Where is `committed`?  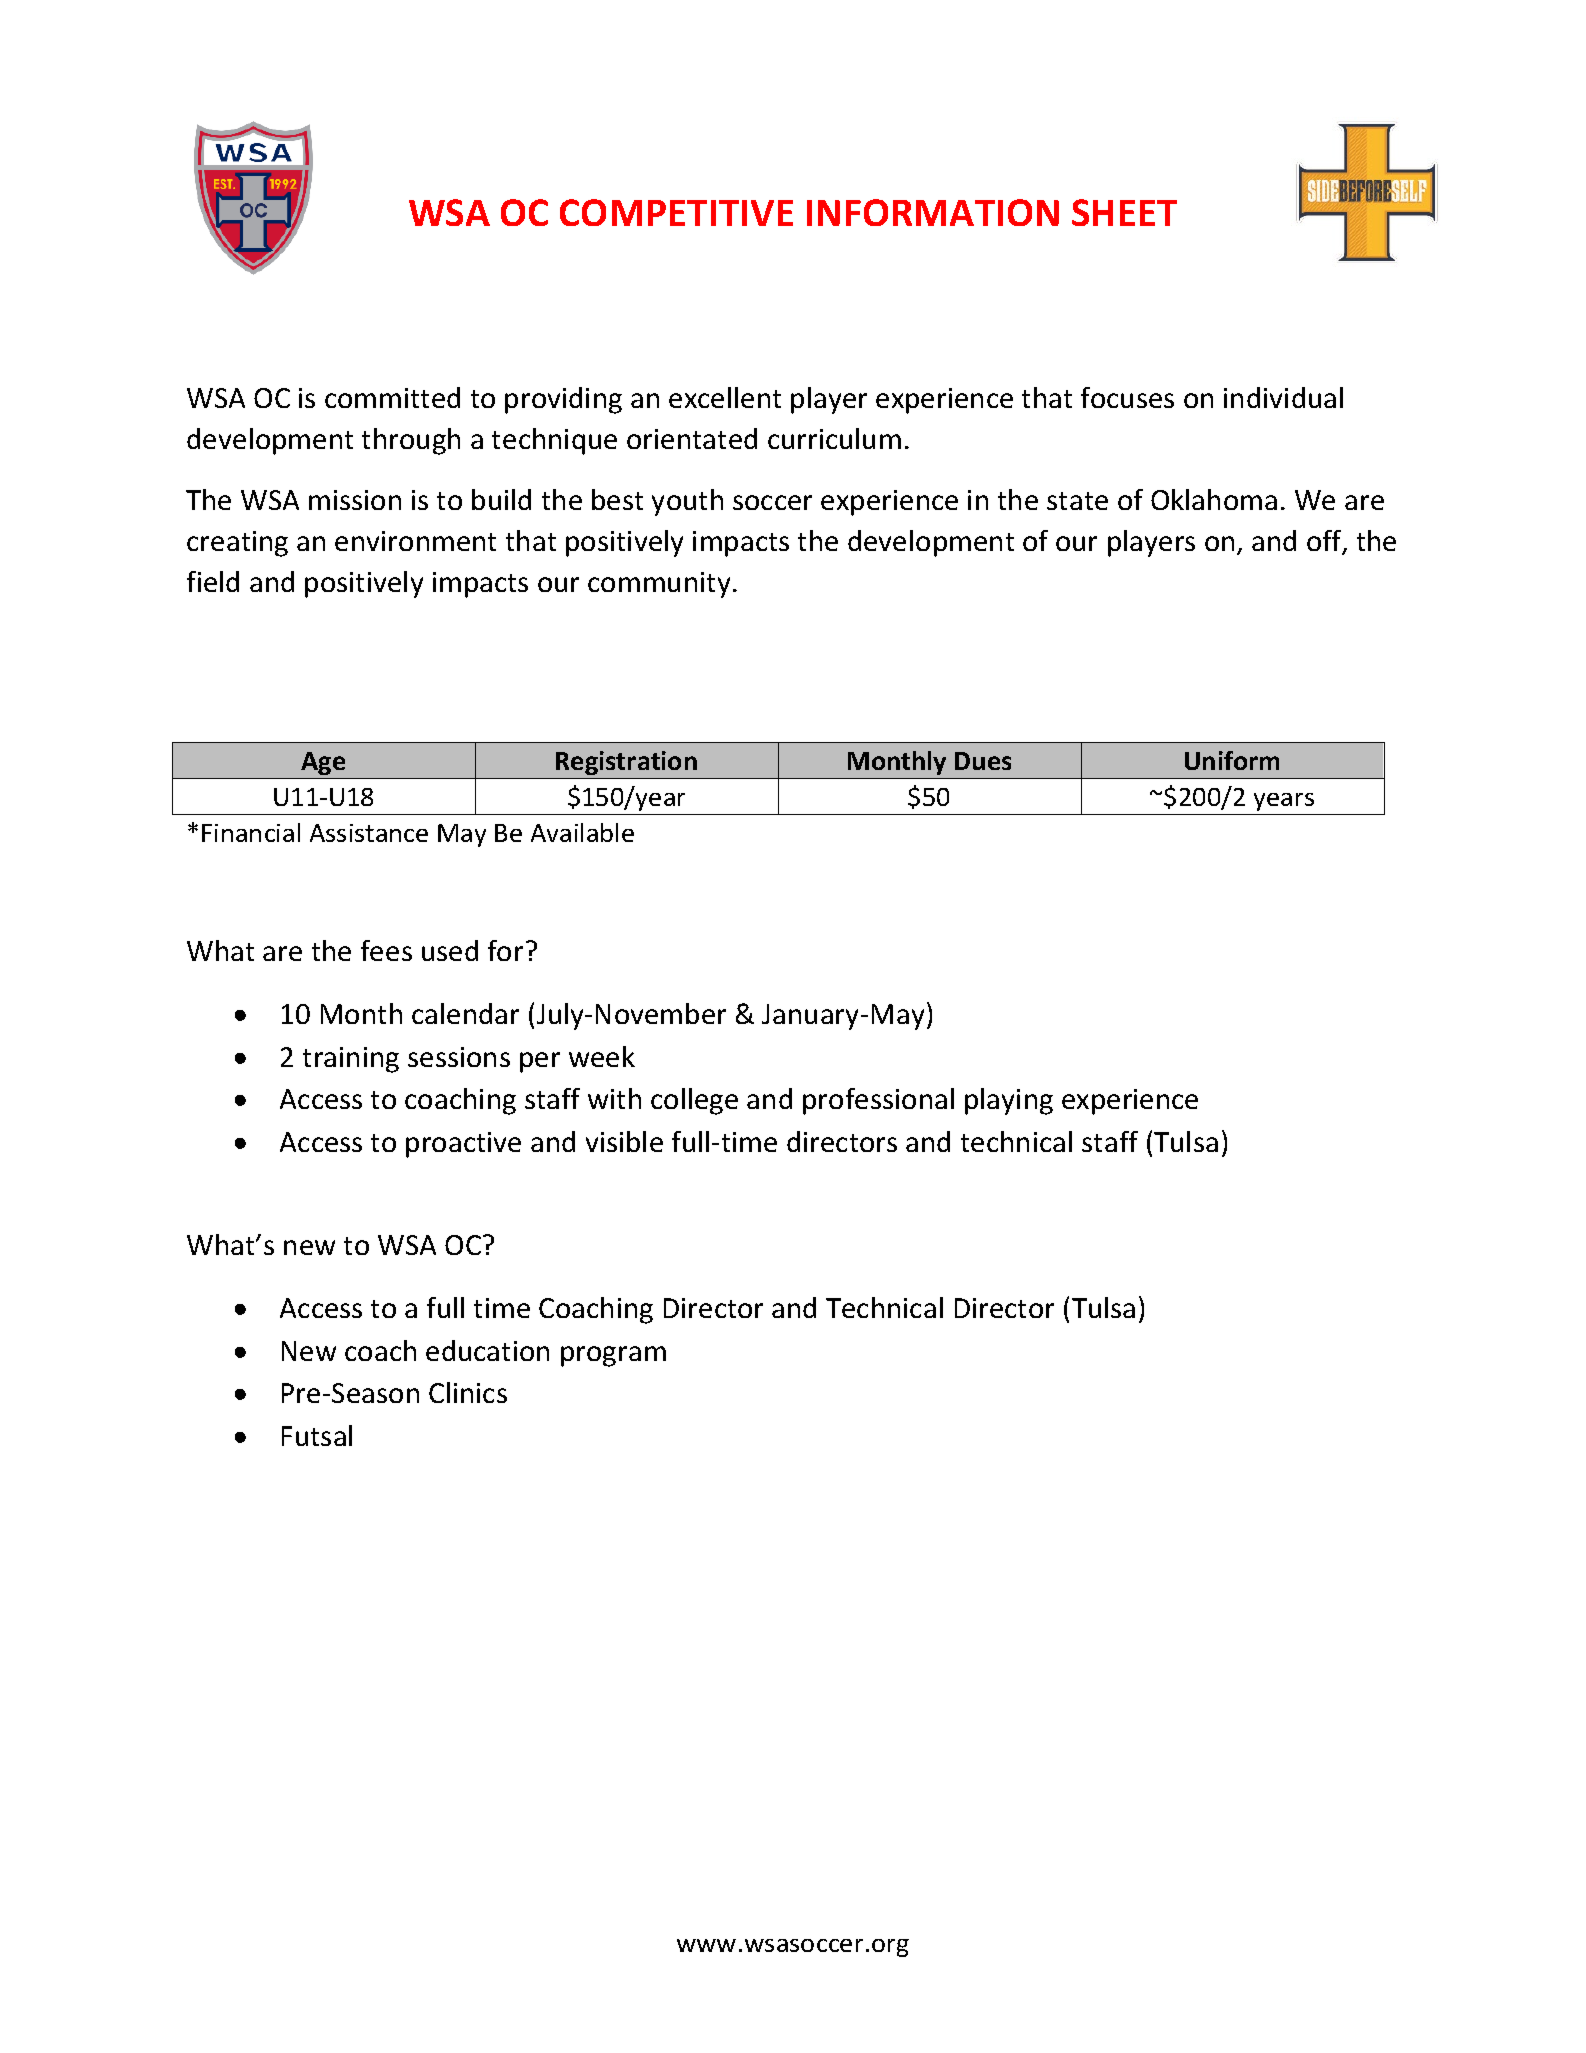
committed is located at coordinates (392, 397).
